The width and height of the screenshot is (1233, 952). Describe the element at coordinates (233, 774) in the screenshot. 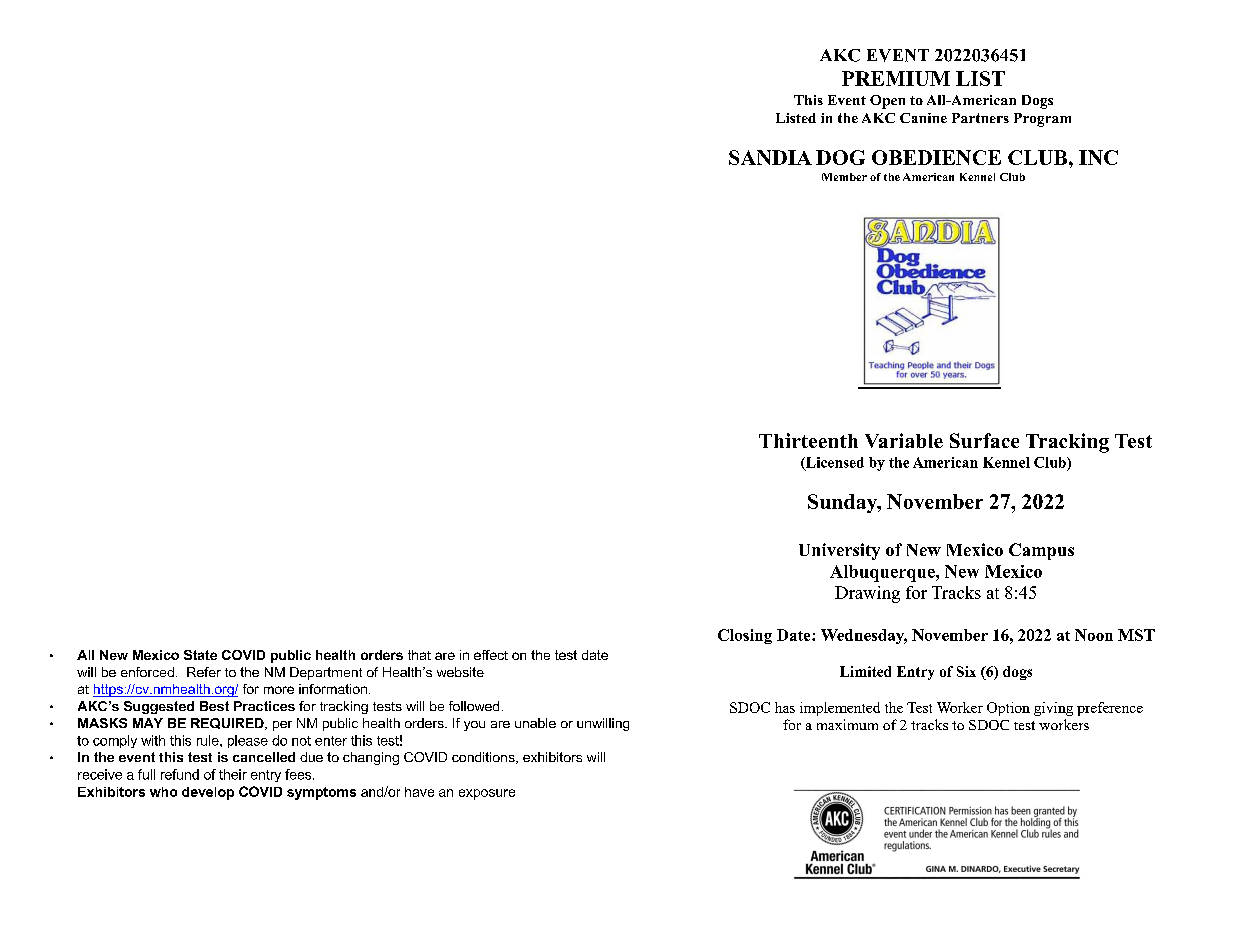

I see `their` at that location.
